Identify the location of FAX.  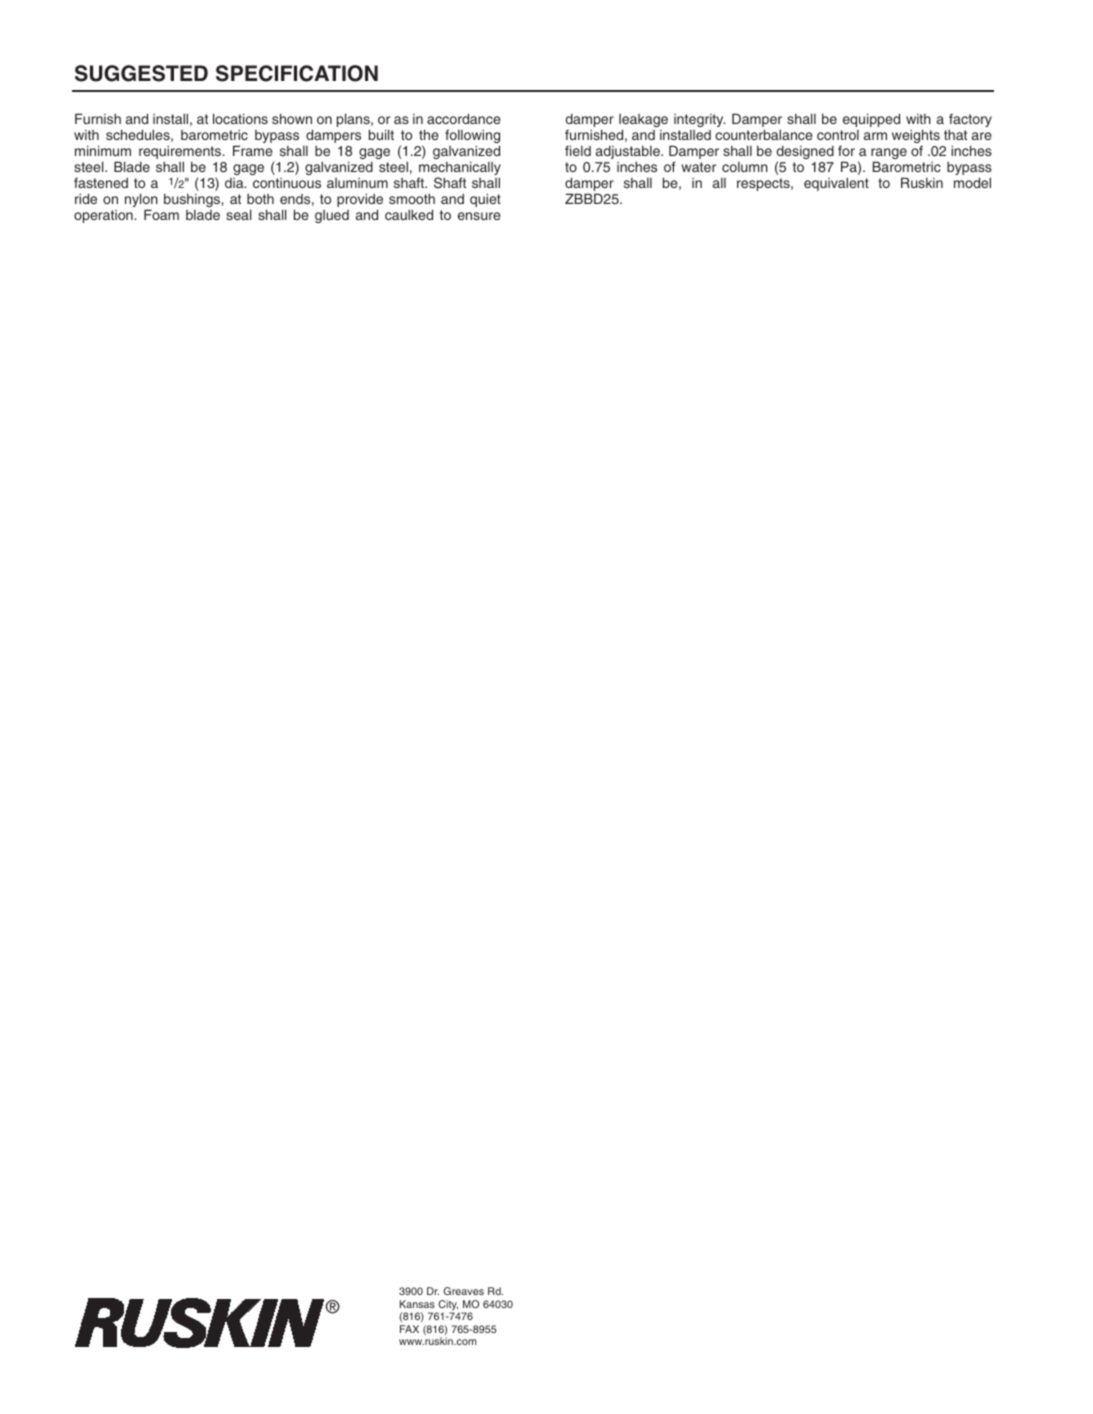
(409, 1329).
